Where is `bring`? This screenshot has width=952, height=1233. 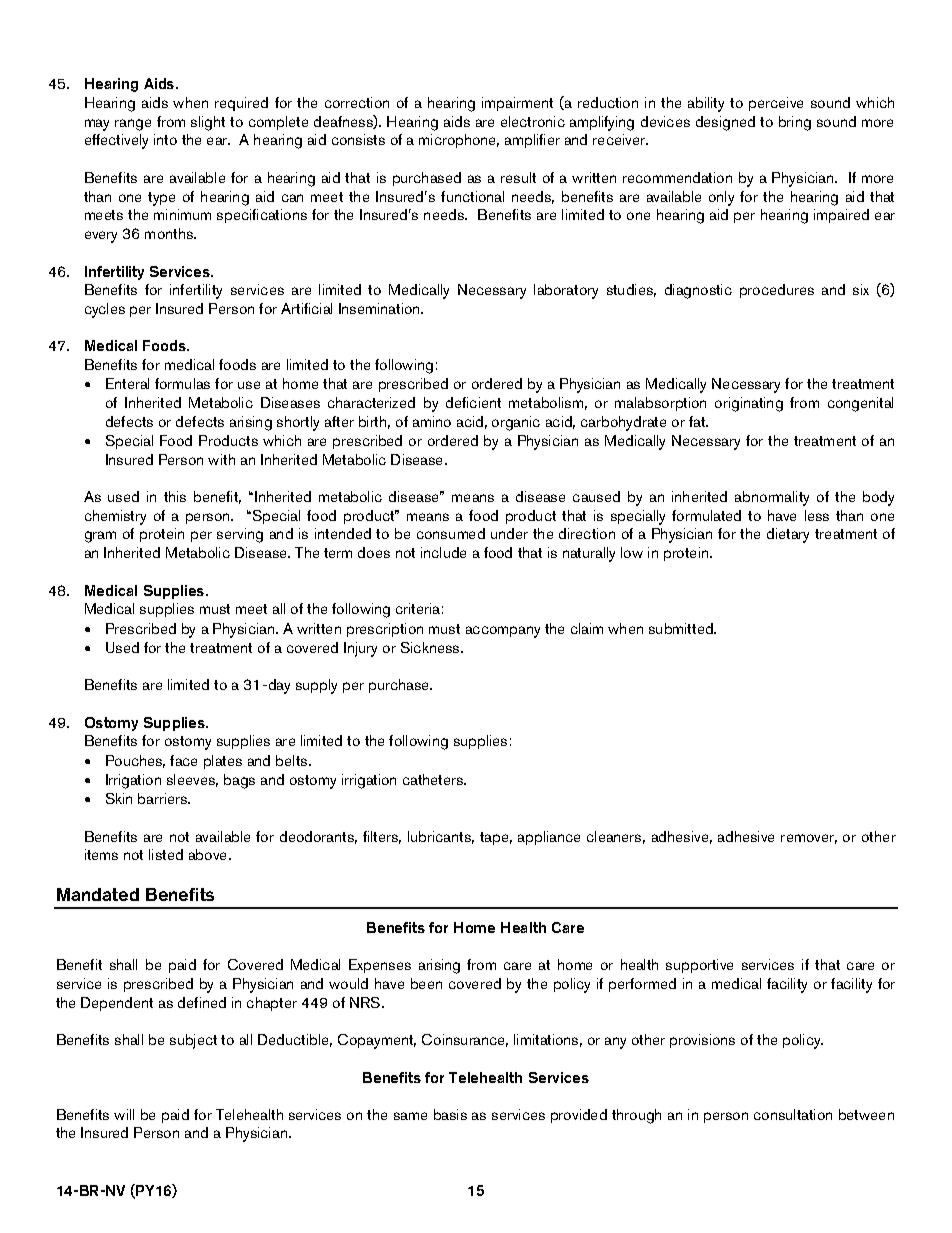
bring is located at coordinates (795, 123).
